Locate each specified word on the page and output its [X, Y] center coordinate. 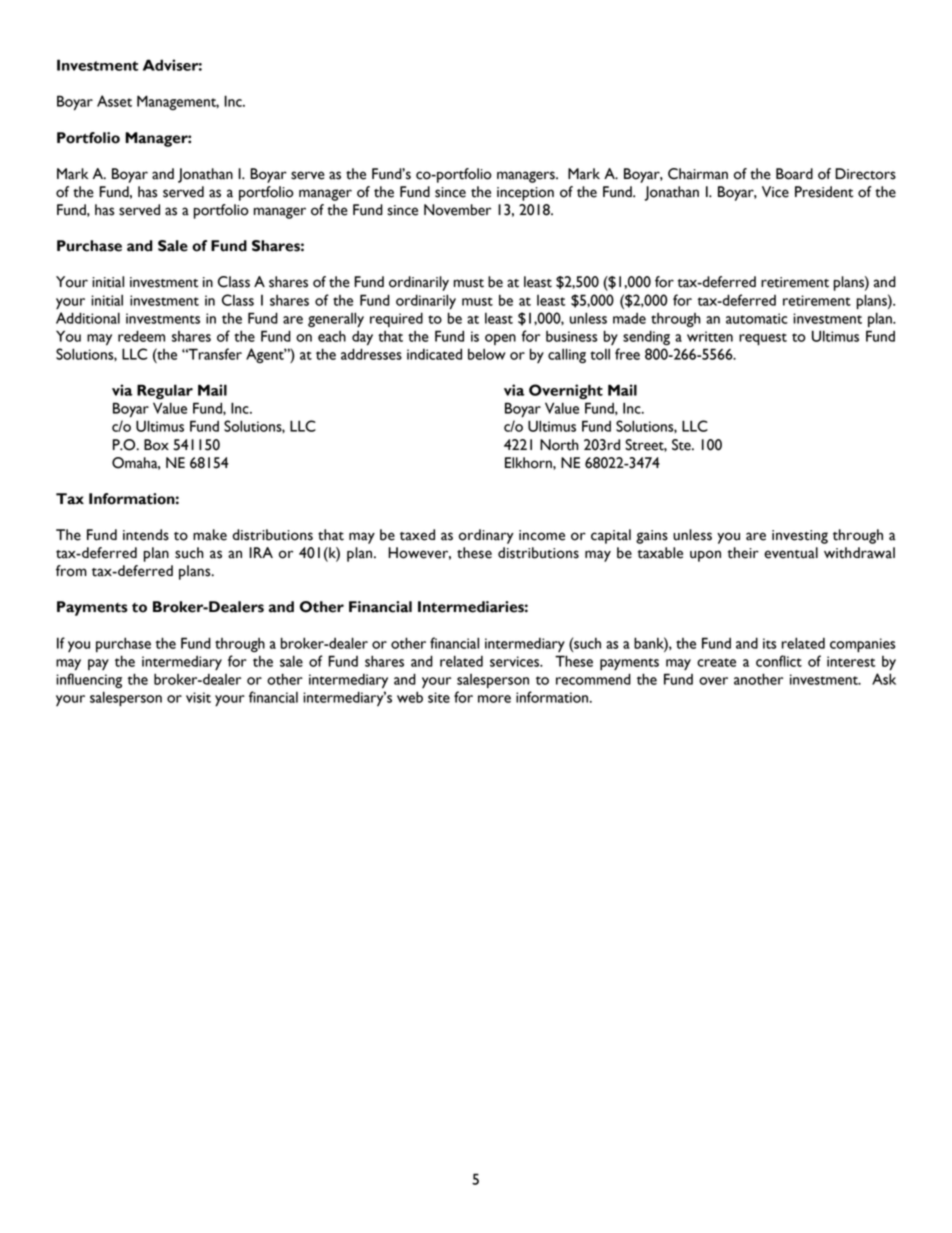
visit [198, 697]
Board [794, 174]
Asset [114, 101]
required [396, 319]
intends [146, 535]
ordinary [486, 536]
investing [800, 537]
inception [525, 194]
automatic [757, 318]
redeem [141, 336]
